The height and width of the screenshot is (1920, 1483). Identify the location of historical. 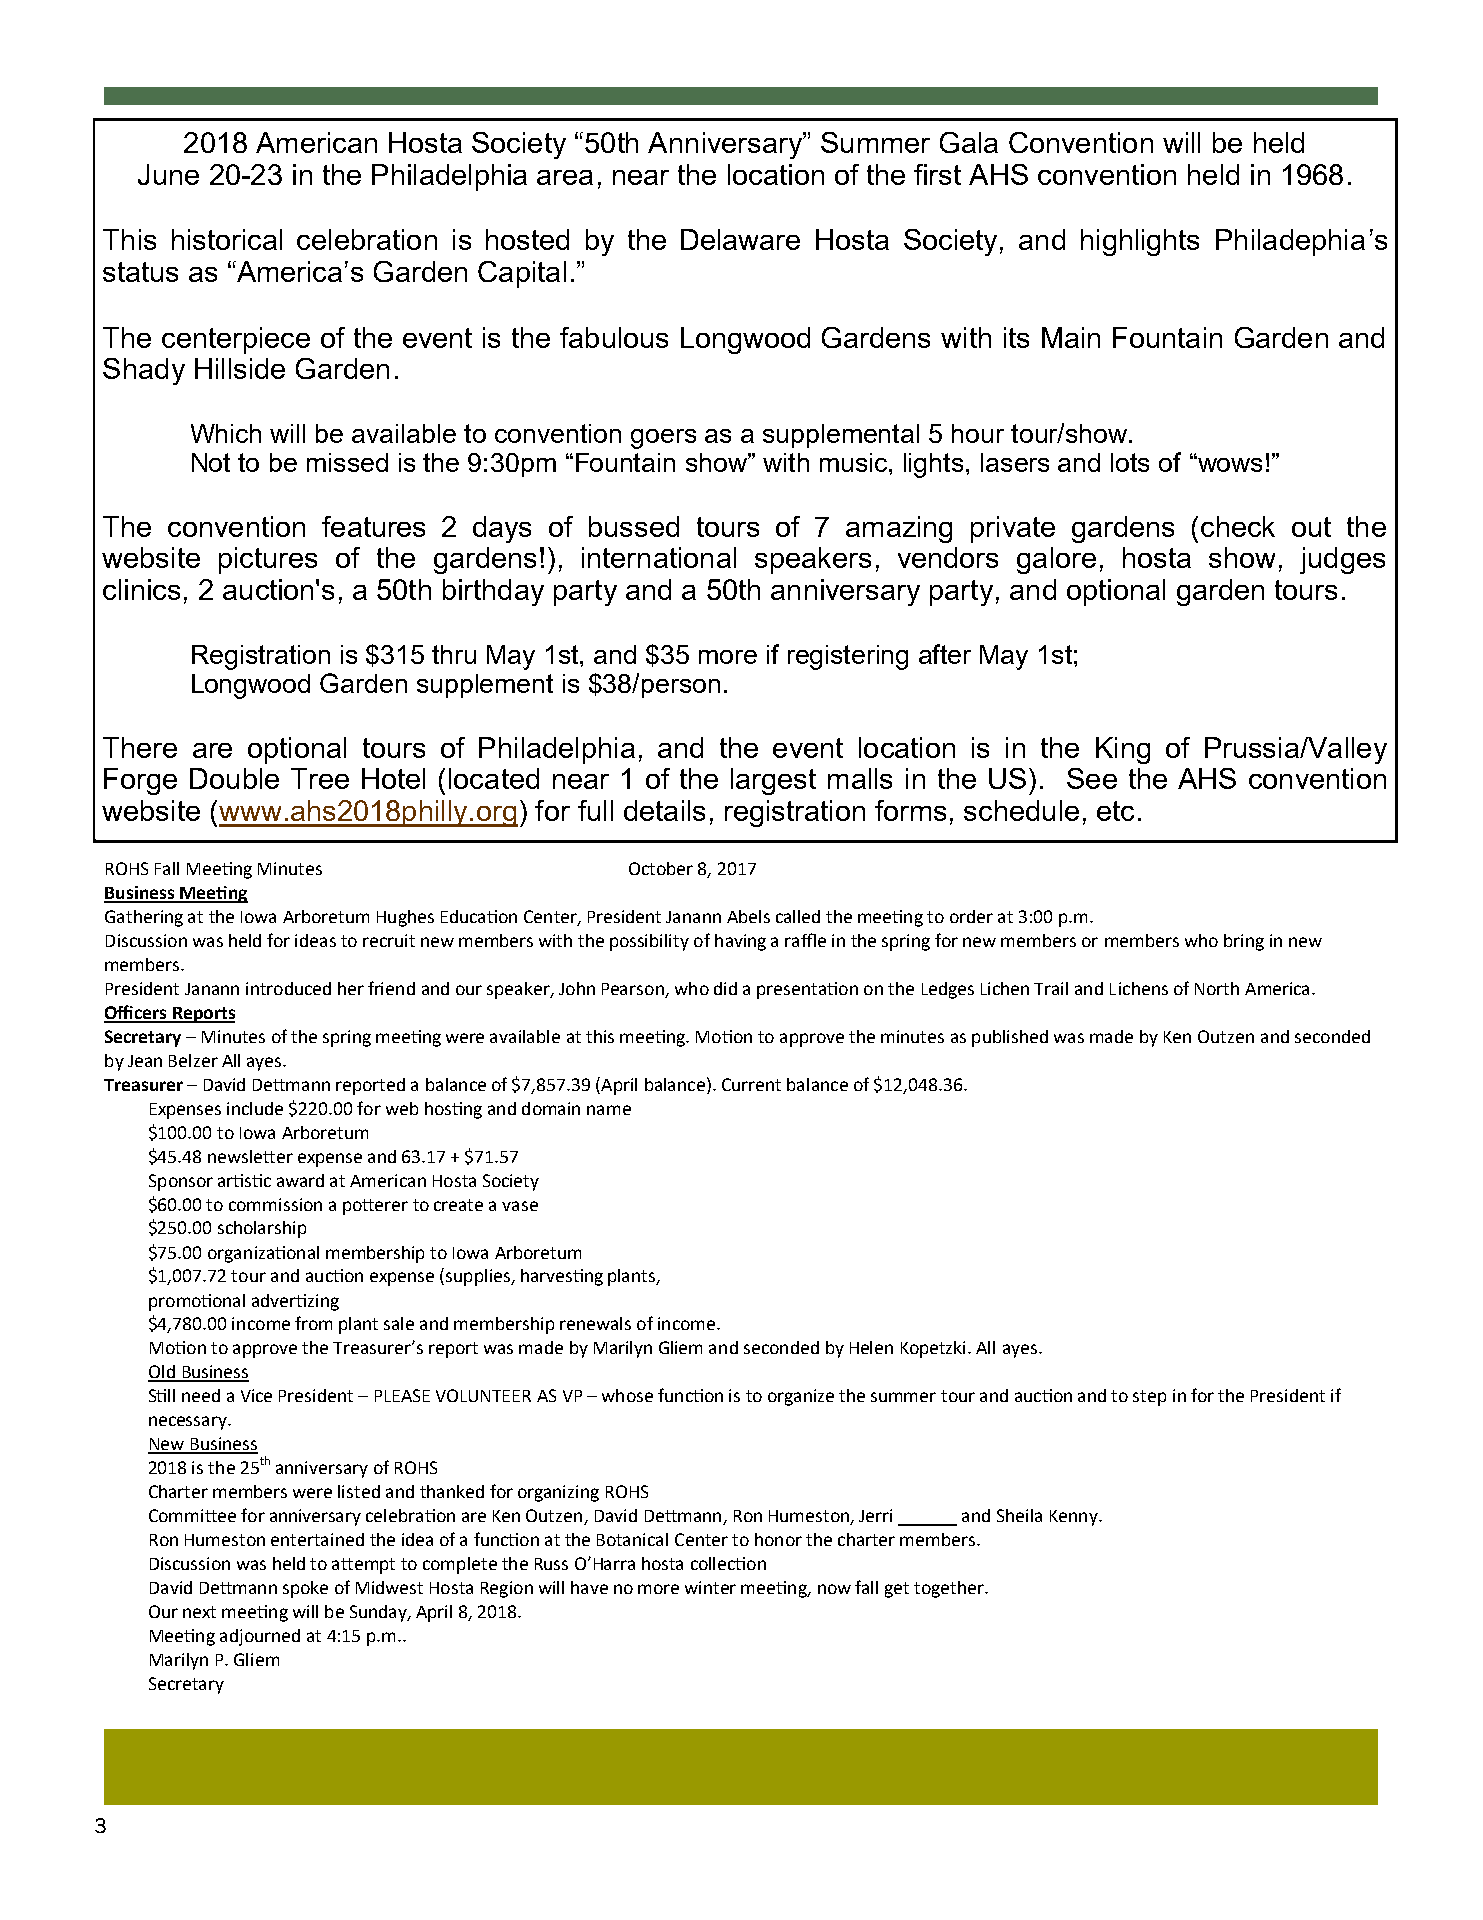
(227, 239).
